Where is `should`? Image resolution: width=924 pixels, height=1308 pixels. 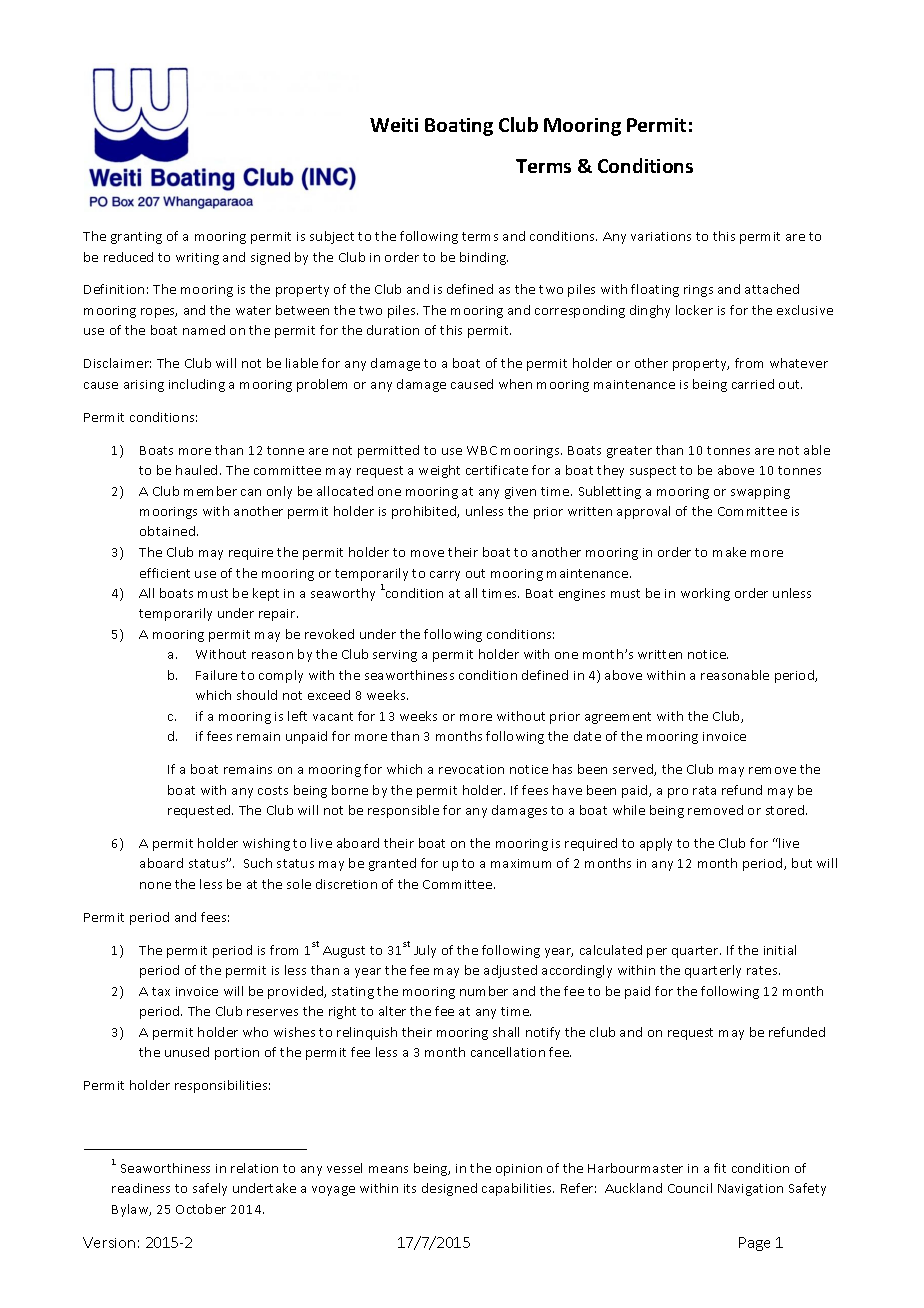
should is located at coordinates (257, 695).
